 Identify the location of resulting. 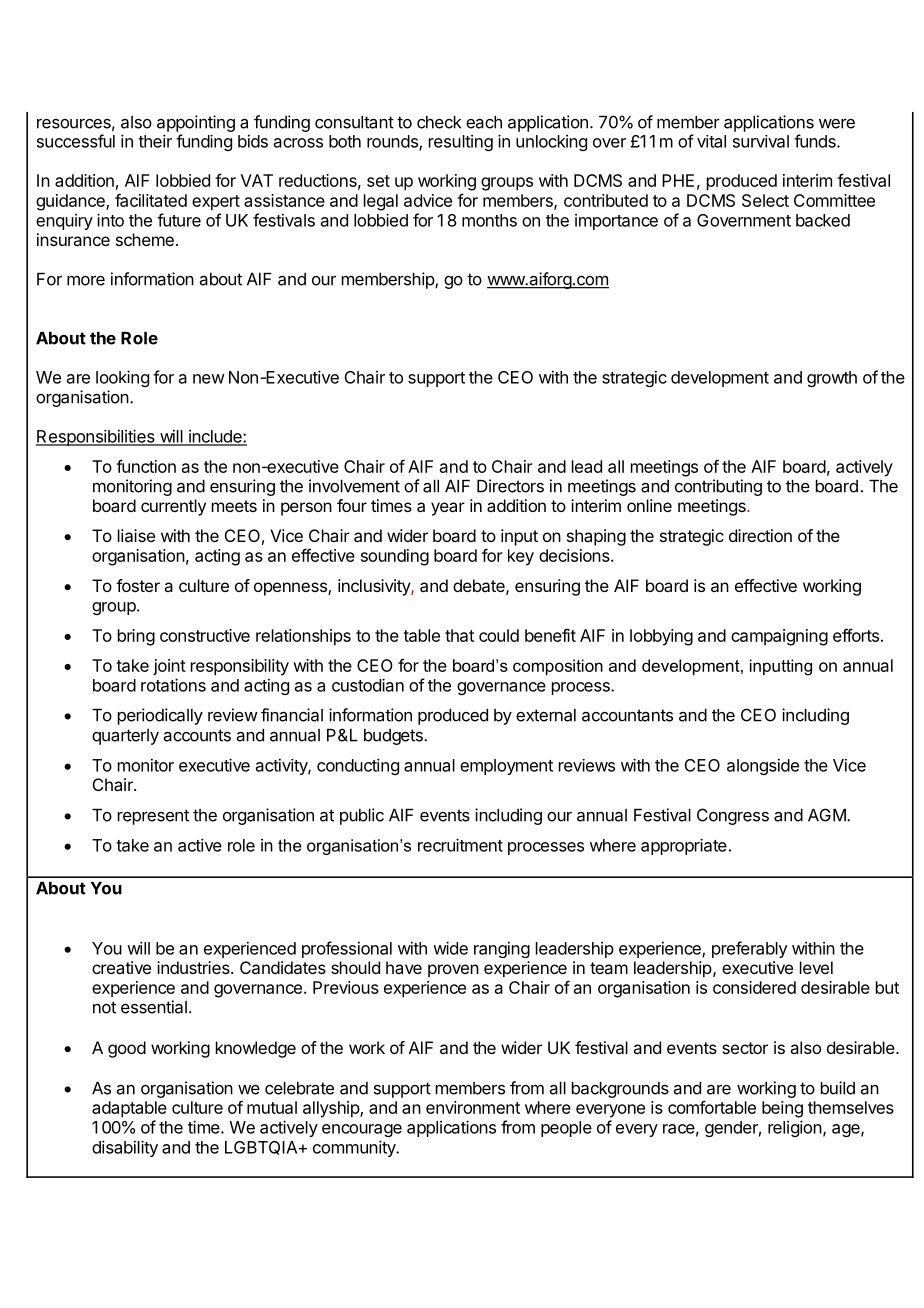
(461, 143).
